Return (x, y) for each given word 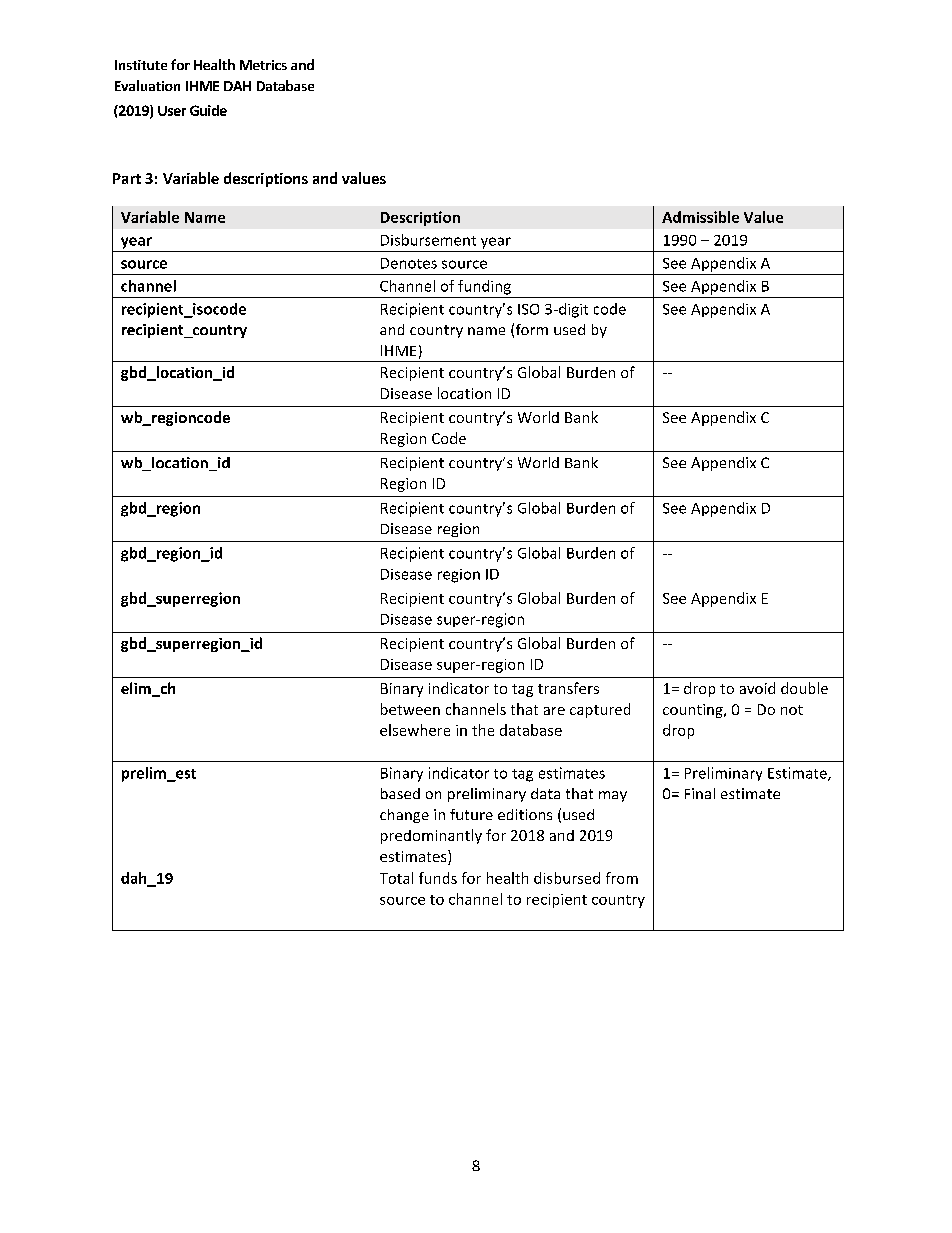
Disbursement (428, 240)
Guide (208, 110)
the (483, 730)
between (410, 709)
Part (127, 178)
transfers (568, 688)
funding (484, 287)
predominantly (431, 836)
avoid (757, 688)
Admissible (700, 217)
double (804, 688)
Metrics (263, 65)
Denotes (409, 263)
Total (396, 878)
